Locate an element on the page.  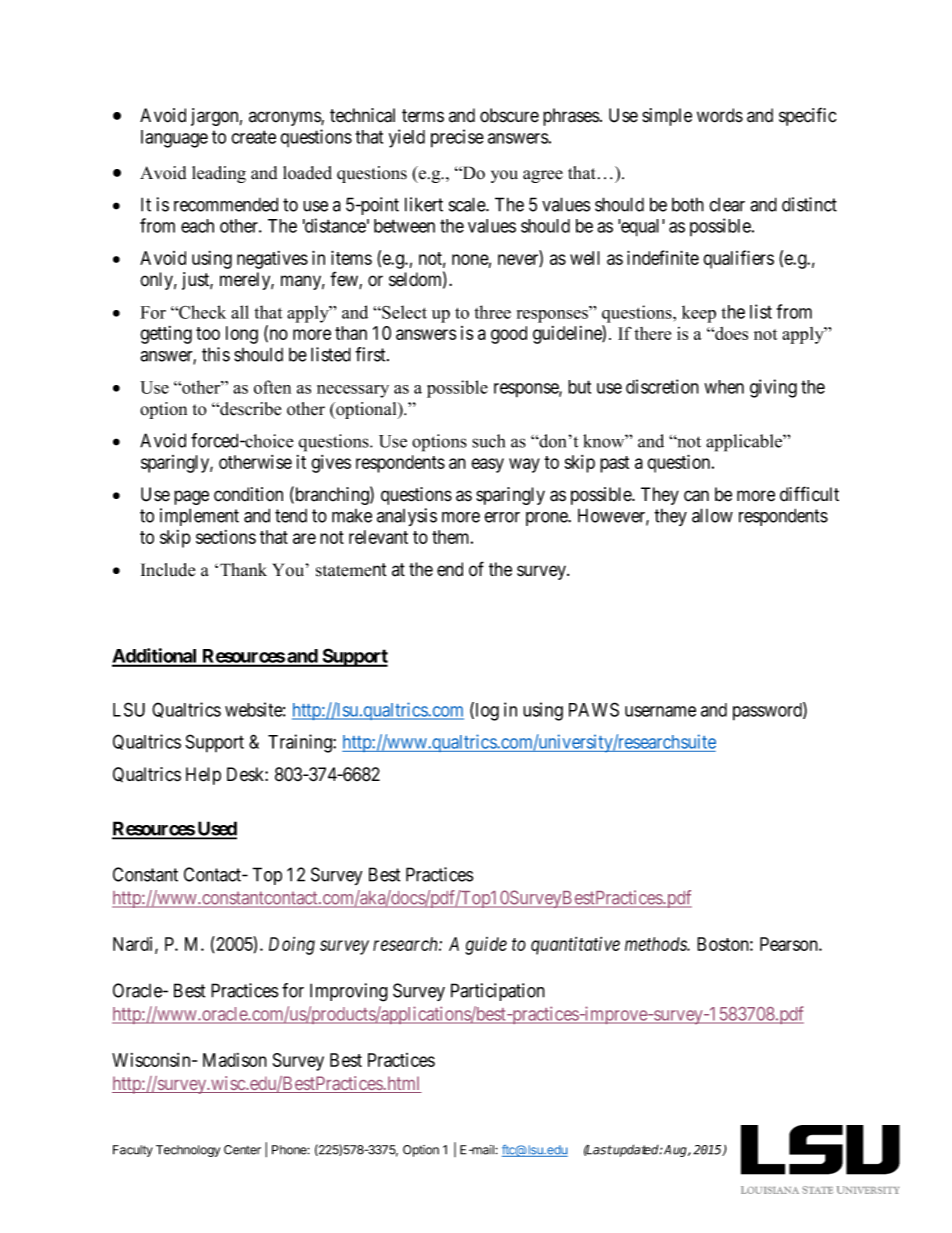
good is located at coordinates (509, 335).
